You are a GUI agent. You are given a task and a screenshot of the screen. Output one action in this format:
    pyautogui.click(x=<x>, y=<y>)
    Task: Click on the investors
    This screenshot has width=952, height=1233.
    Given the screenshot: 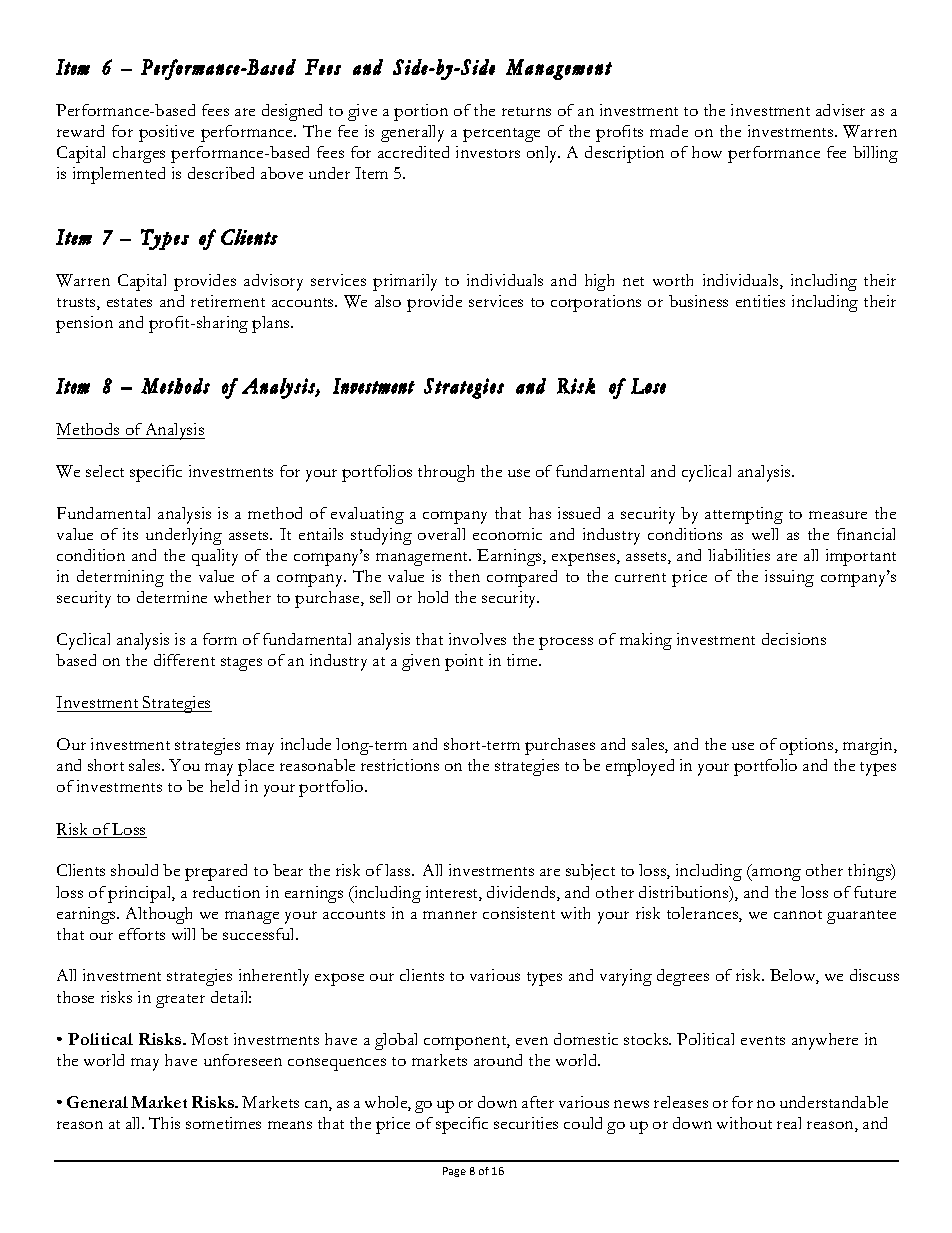 What is the action you would take?
    pyautogui.click(x=488, y=152)
